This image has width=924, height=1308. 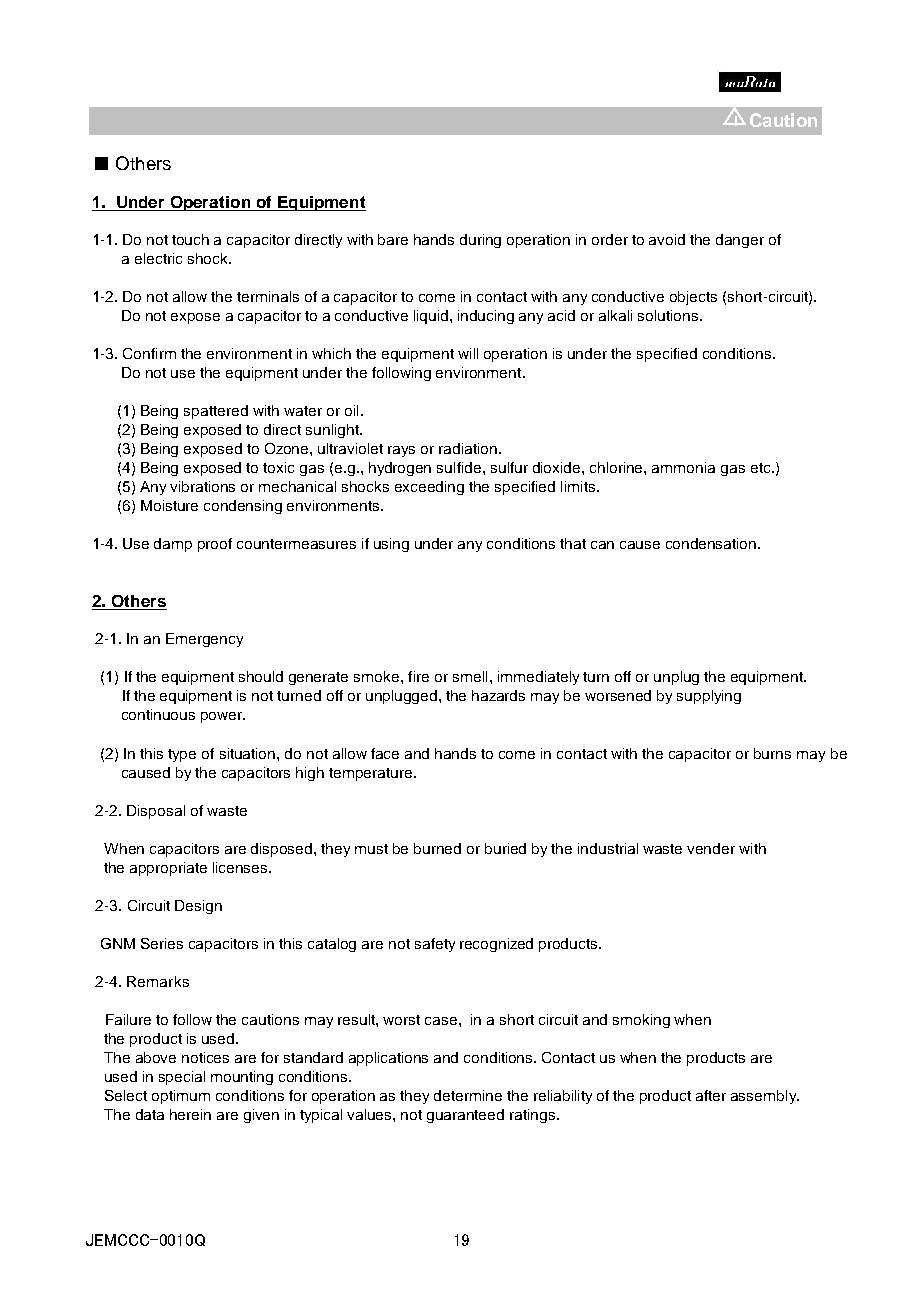 What do you see at coordinates (711, 1095) in the image?
I see `after` at bounding box center [711, 1095].
